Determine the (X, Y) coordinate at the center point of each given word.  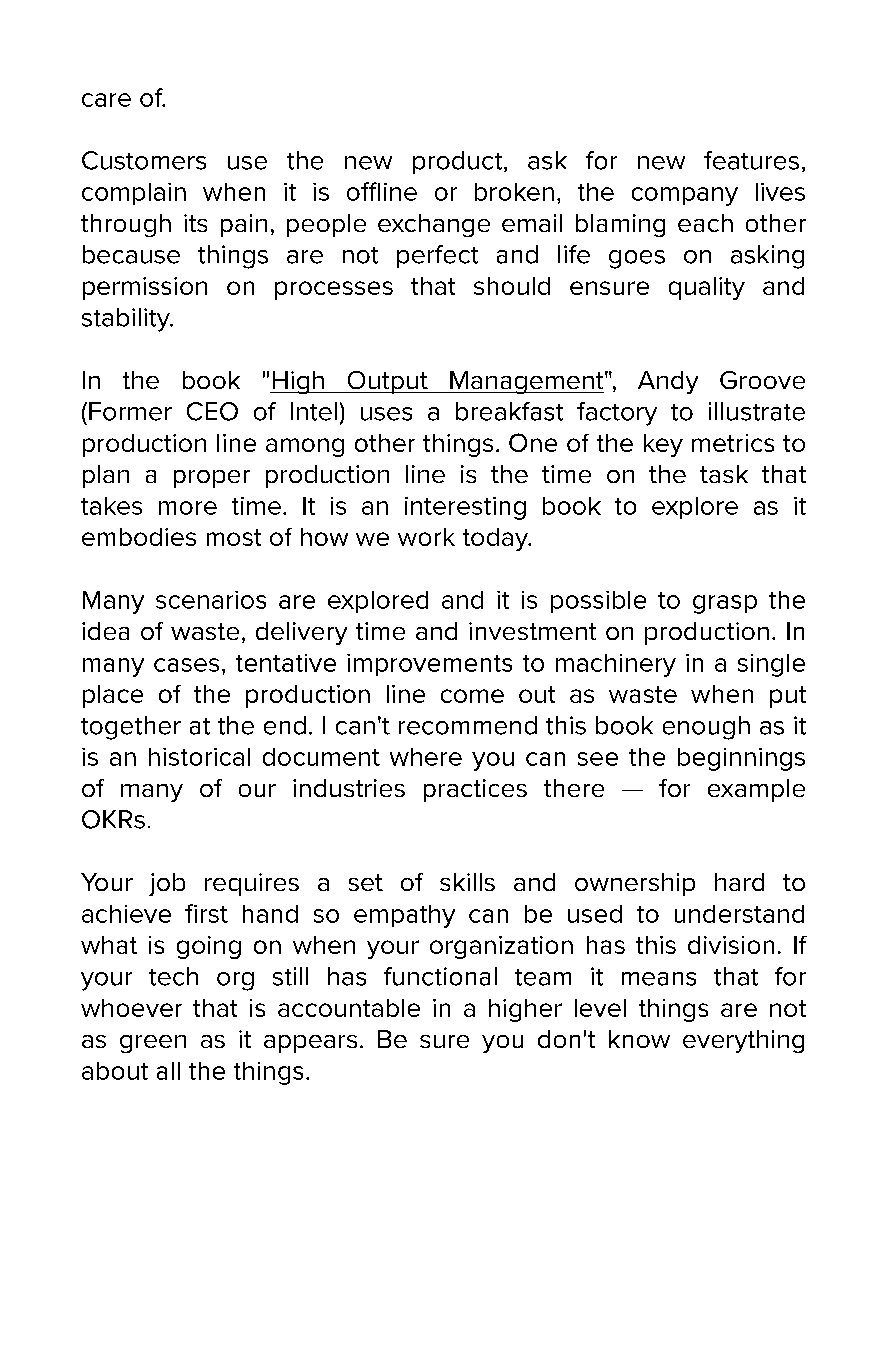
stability (127, 320)
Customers (144, 160)
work (426, 537)
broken (514, 192)
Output (387, 382)
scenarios (211, 600)
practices (475, 790)
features (751, 160)
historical (199, 757)
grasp (725, 604)
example (756, 790)
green (153, 1044)
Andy (668, 382)
